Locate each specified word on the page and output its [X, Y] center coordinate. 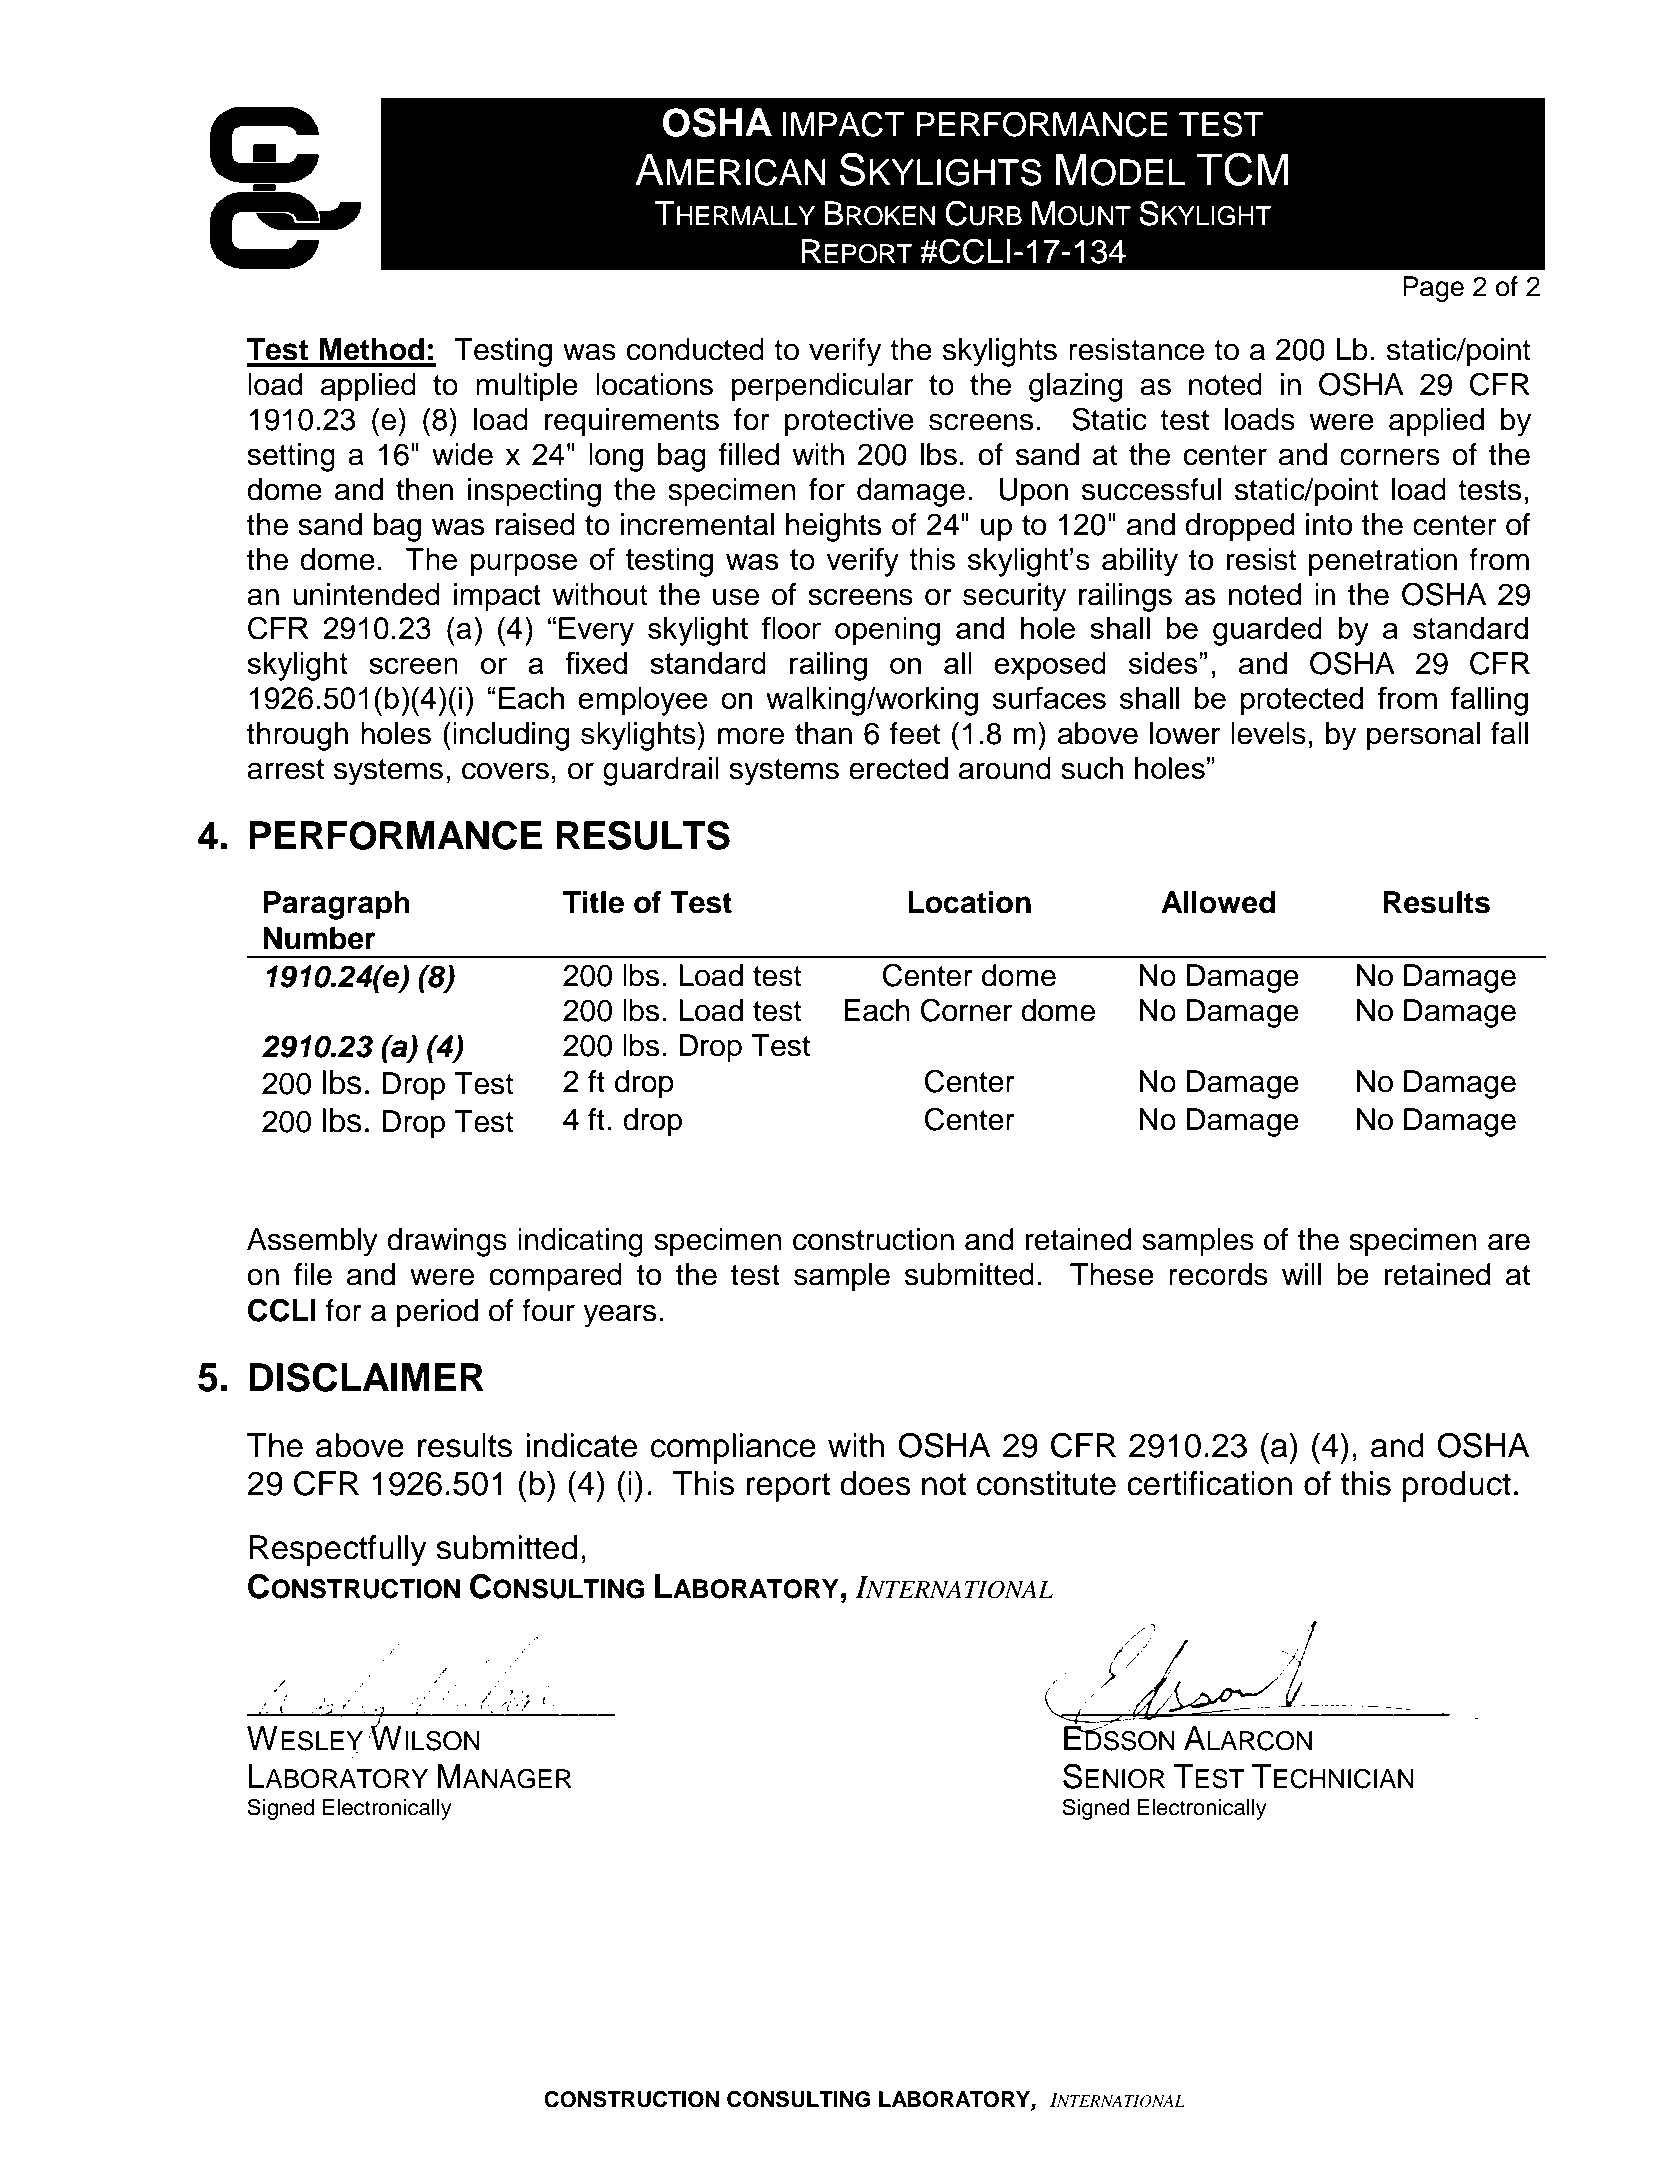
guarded [1267, 631]
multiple [527, 387]
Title [593, 902]
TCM [1242, 169]
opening [887, 631]
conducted [695, 349]
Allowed [1218, 902]
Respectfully [338, 1550]
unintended [366, 594]
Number [319, 938]
